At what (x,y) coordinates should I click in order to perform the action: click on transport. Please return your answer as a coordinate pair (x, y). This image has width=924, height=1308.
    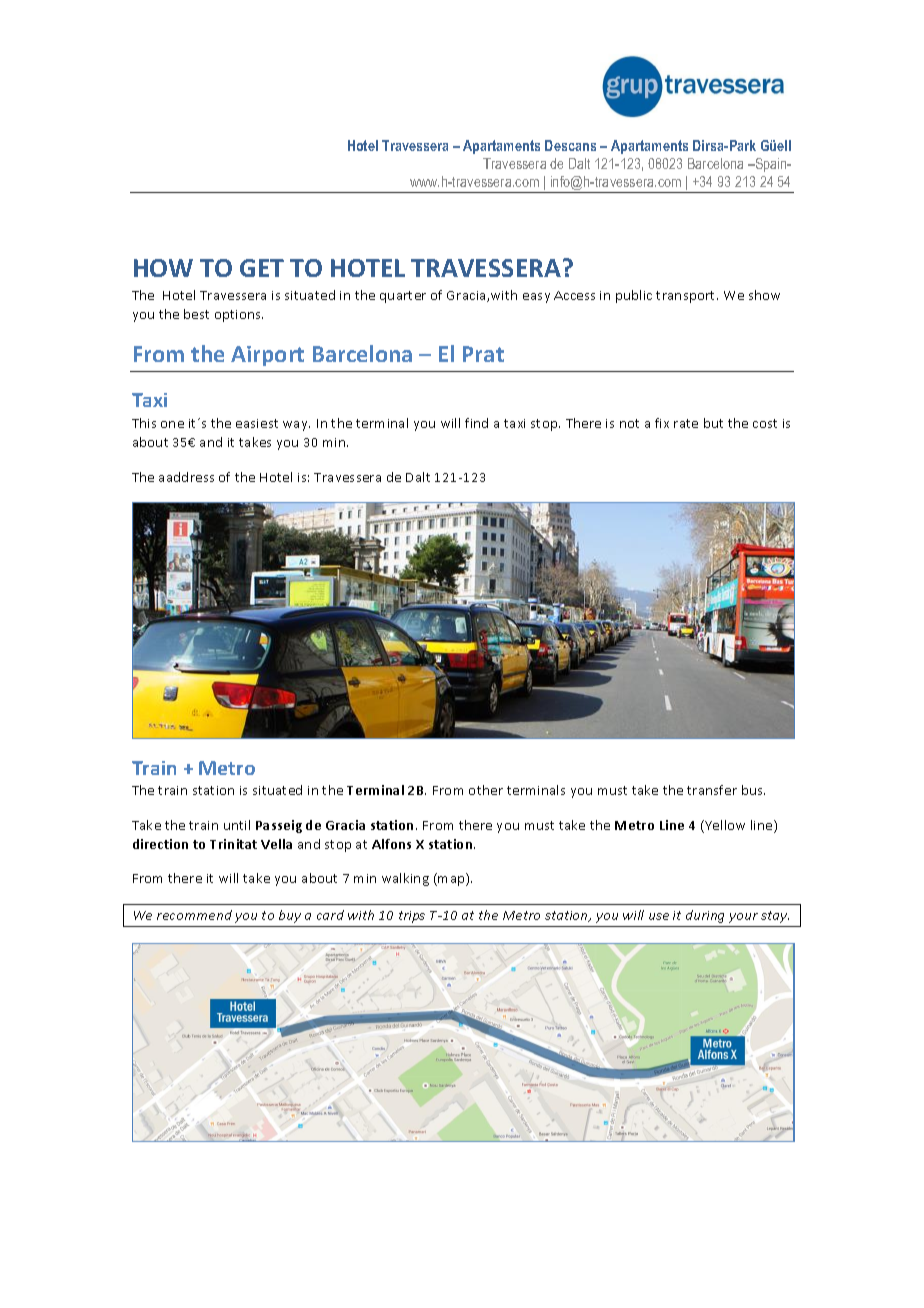
    Looking at the image, I should click on (687, 297).
